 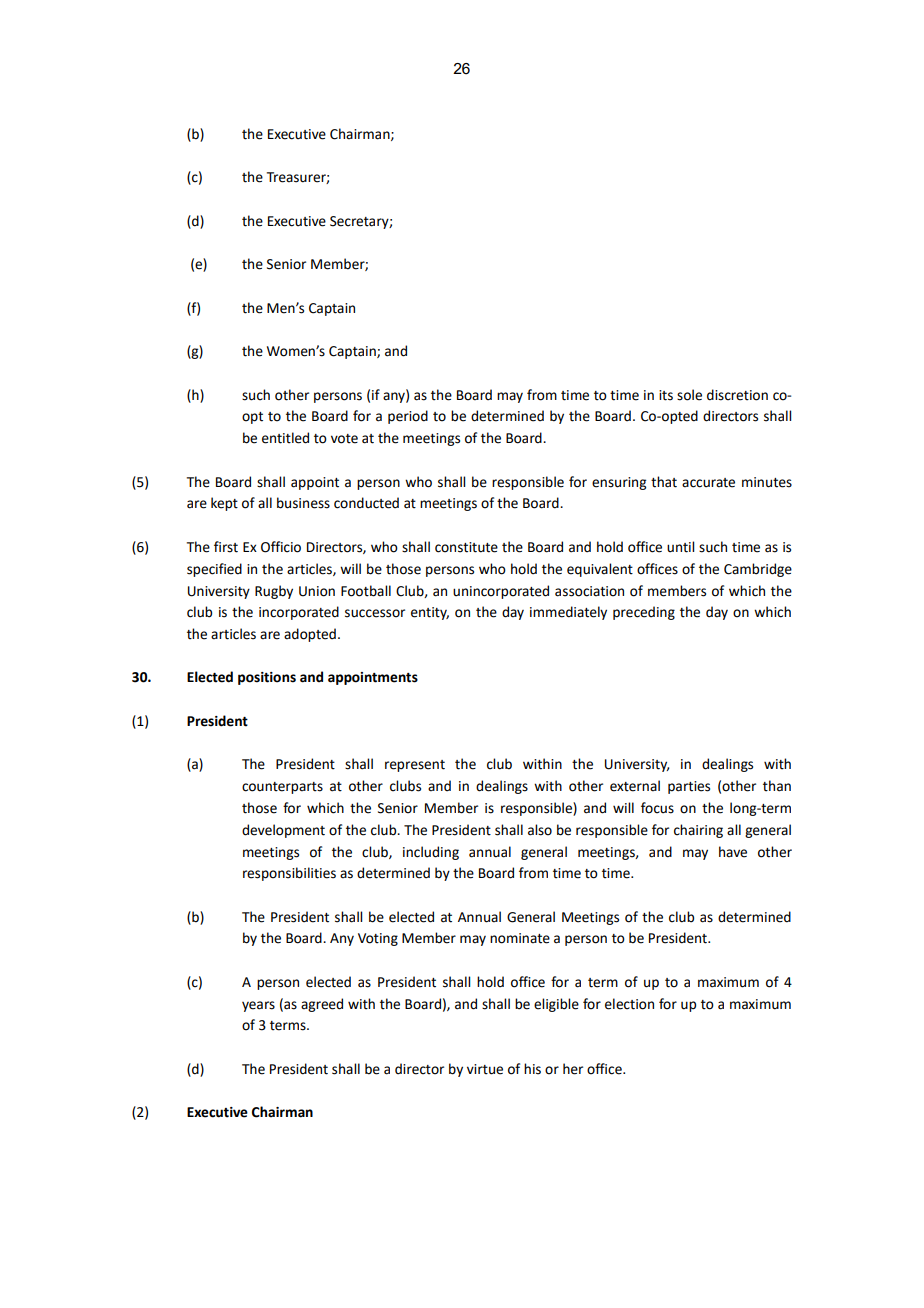 What do you see at coordinates (568, 613) in the screenshot?
I see `immediately` at bounding box center [568, 613].
